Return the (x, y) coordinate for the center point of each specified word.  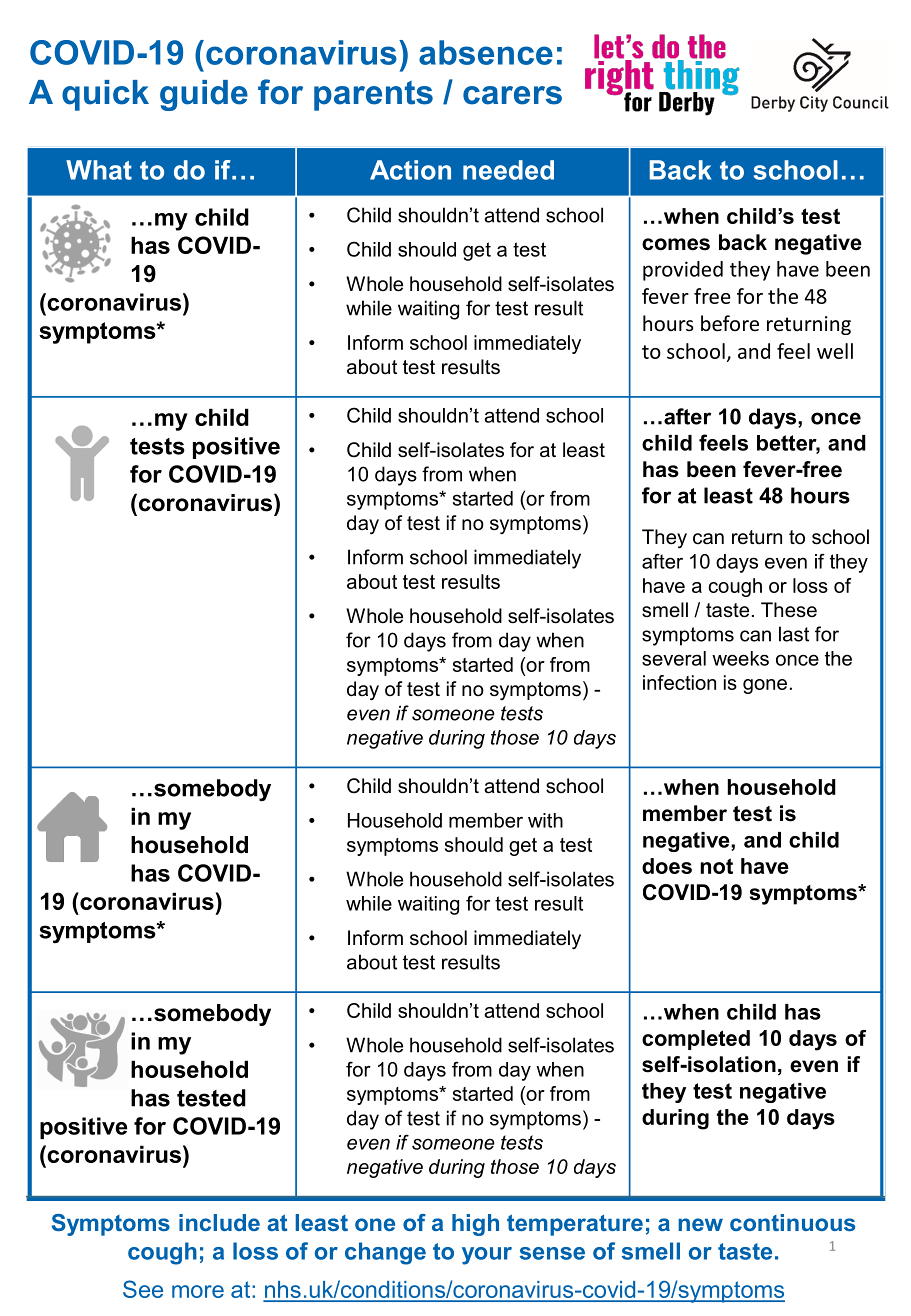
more (198, 1291)
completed (696, 1040)
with (545, 820)
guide (204, 95)
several (674, 658)
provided (683, 271)
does (667, 866)
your (487, 1256)
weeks (740, 658)
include (219, 1222)
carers (512, 95)
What (99, 170)
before (730, 323)
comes (676, 244)
